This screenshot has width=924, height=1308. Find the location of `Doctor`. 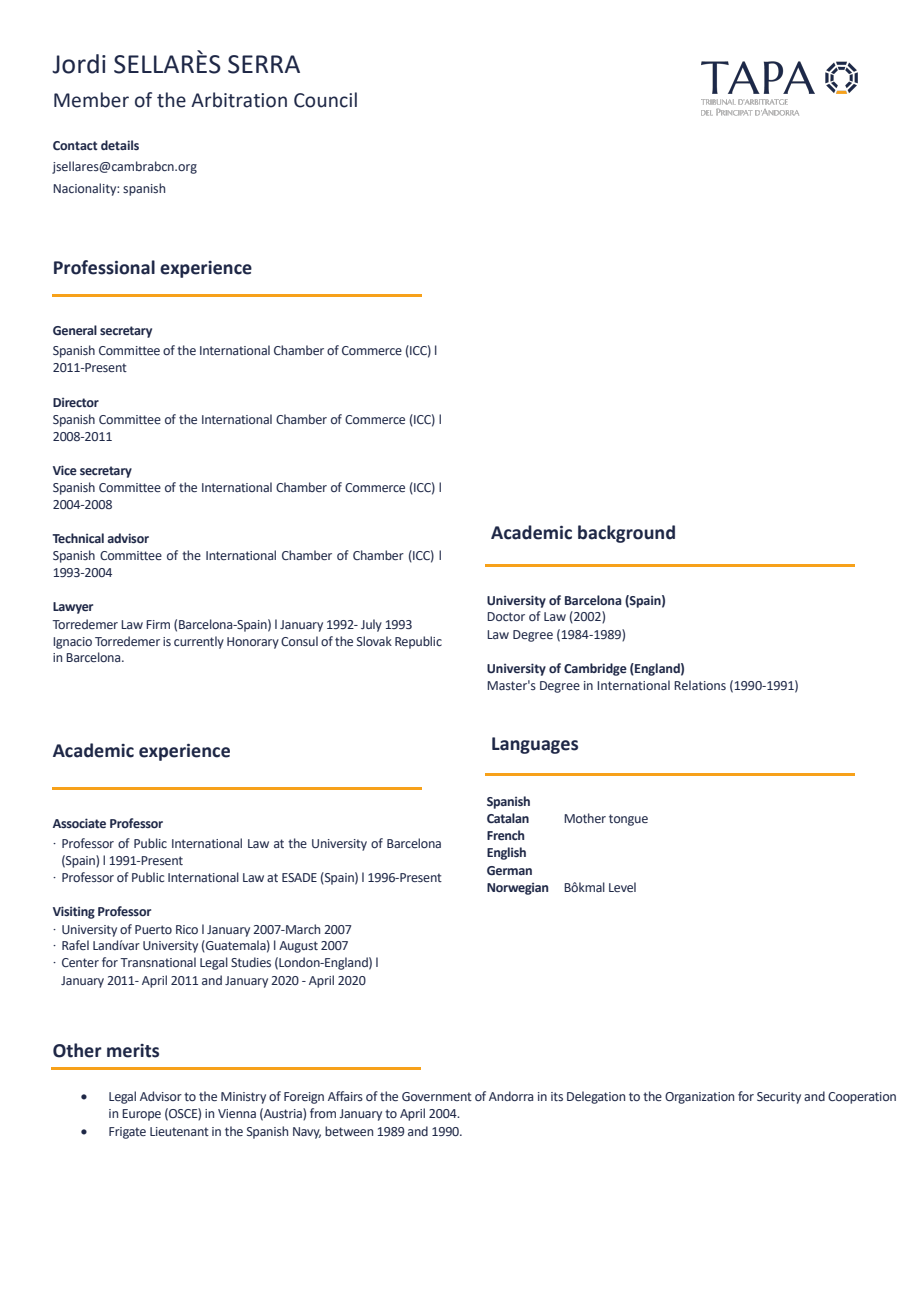

Doctor is located at coordinates (506, 616).
